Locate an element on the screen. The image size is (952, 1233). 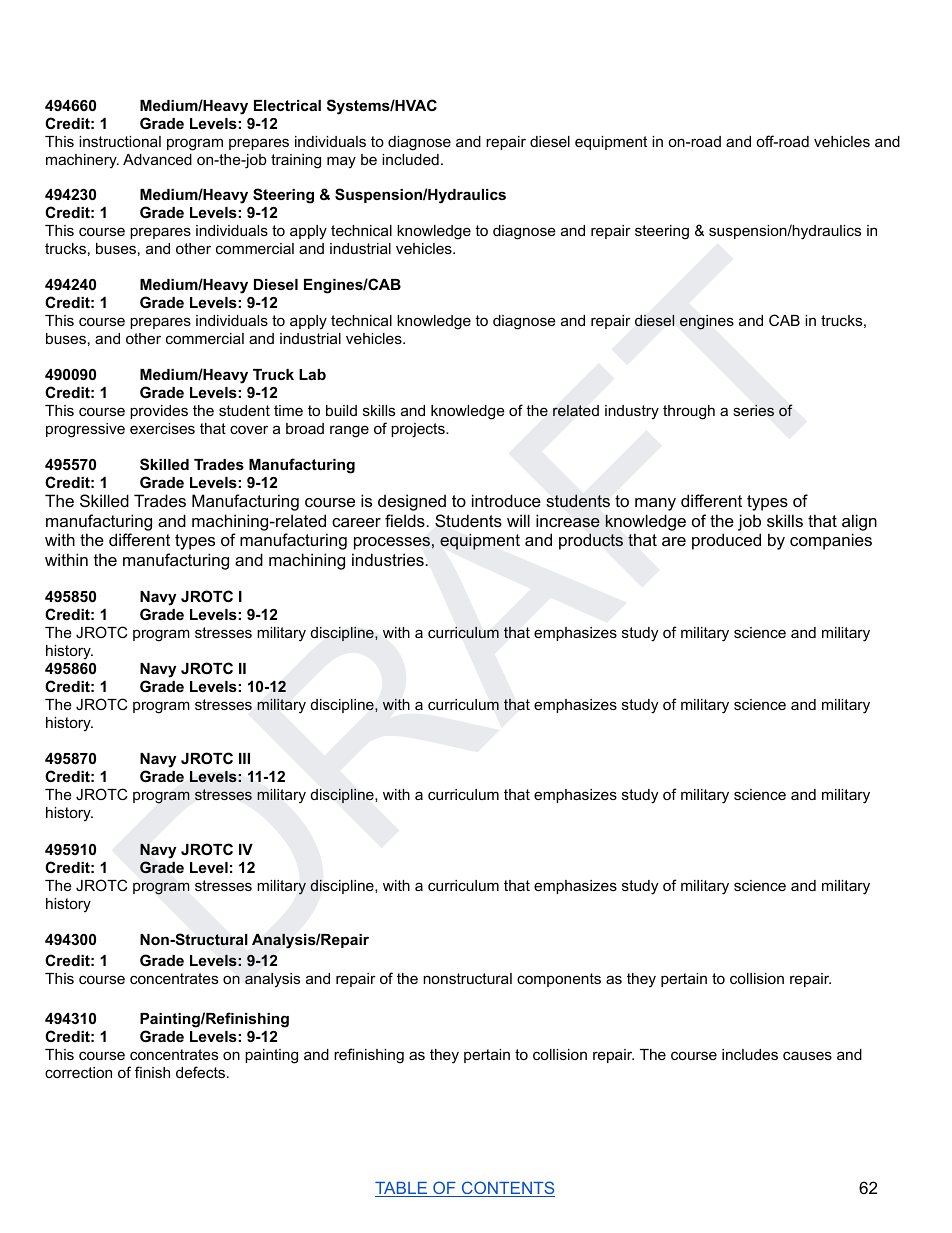
included is located at coordinates (410, 159).
